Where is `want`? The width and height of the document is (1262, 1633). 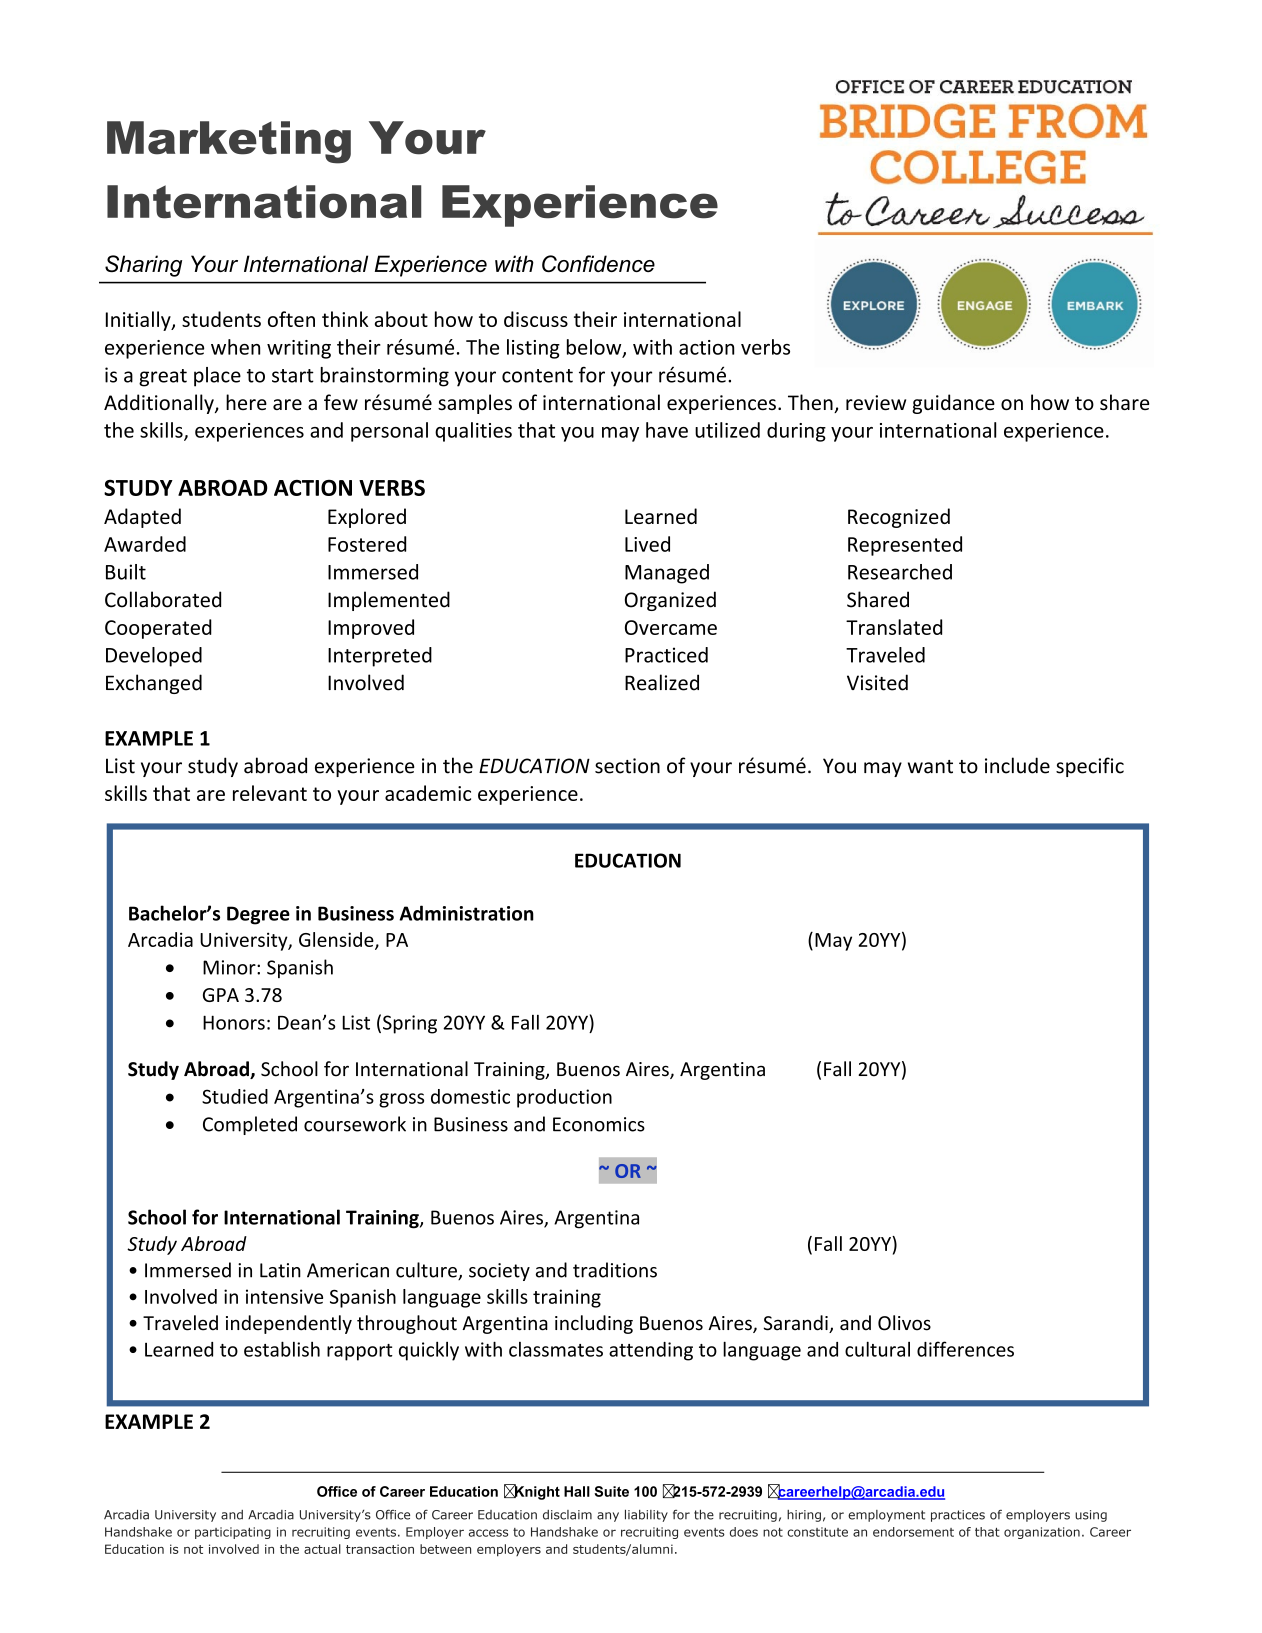 want is located at coordinates (930, 767).
